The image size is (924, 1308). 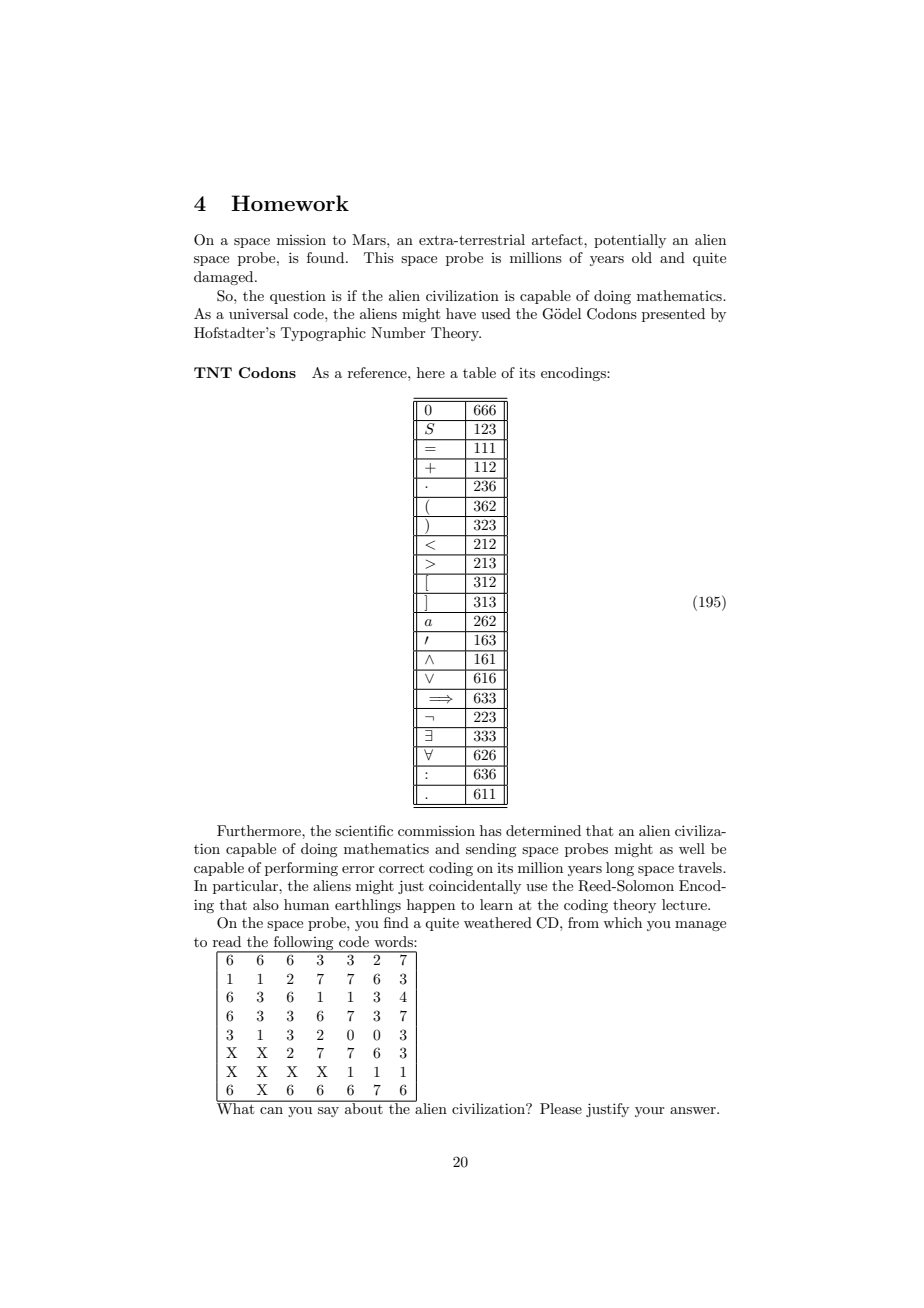 What do you see at coordinates (692, 848) in the page?
I see `well` at bounding box center [692, 848].
